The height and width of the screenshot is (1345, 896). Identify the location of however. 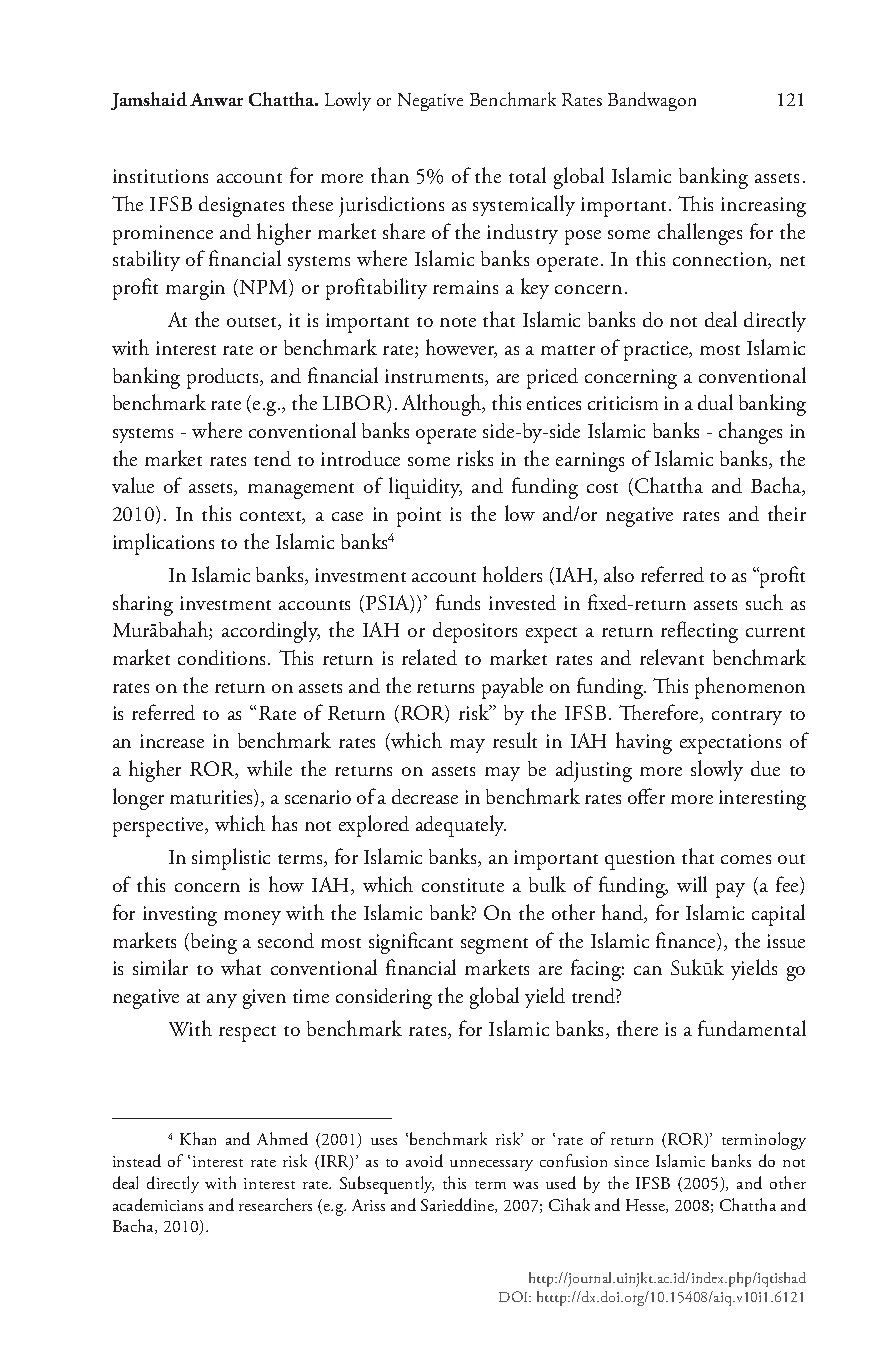
(461, 348).
